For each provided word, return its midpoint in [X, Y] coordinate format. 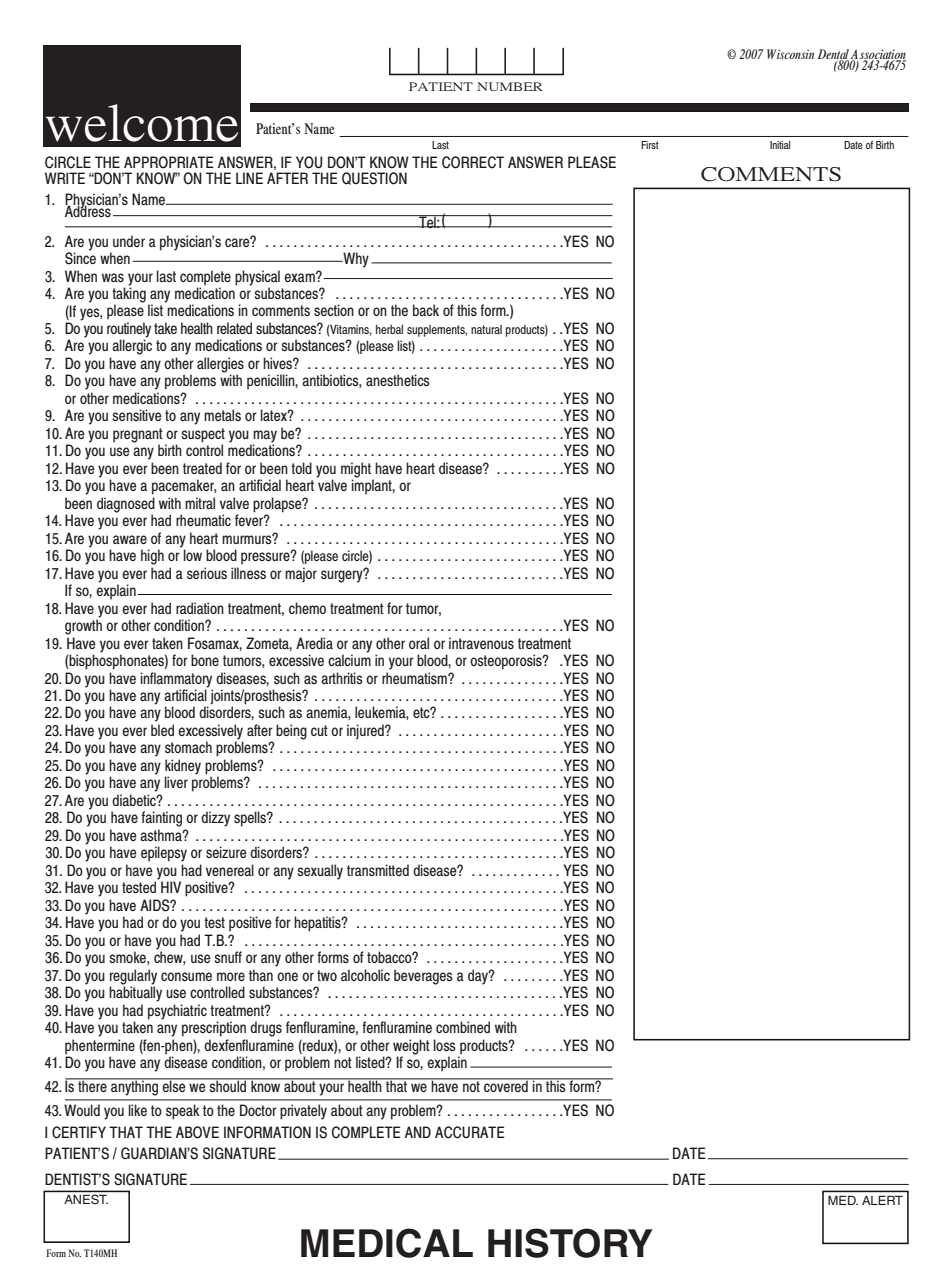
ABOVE [197, 1132]
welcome [142, 123]
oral [419, 643]
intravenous [481, 643]
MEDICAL [387, 1243]
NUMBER [510, 86]
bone [205, 660]
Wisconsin [790, 54]
